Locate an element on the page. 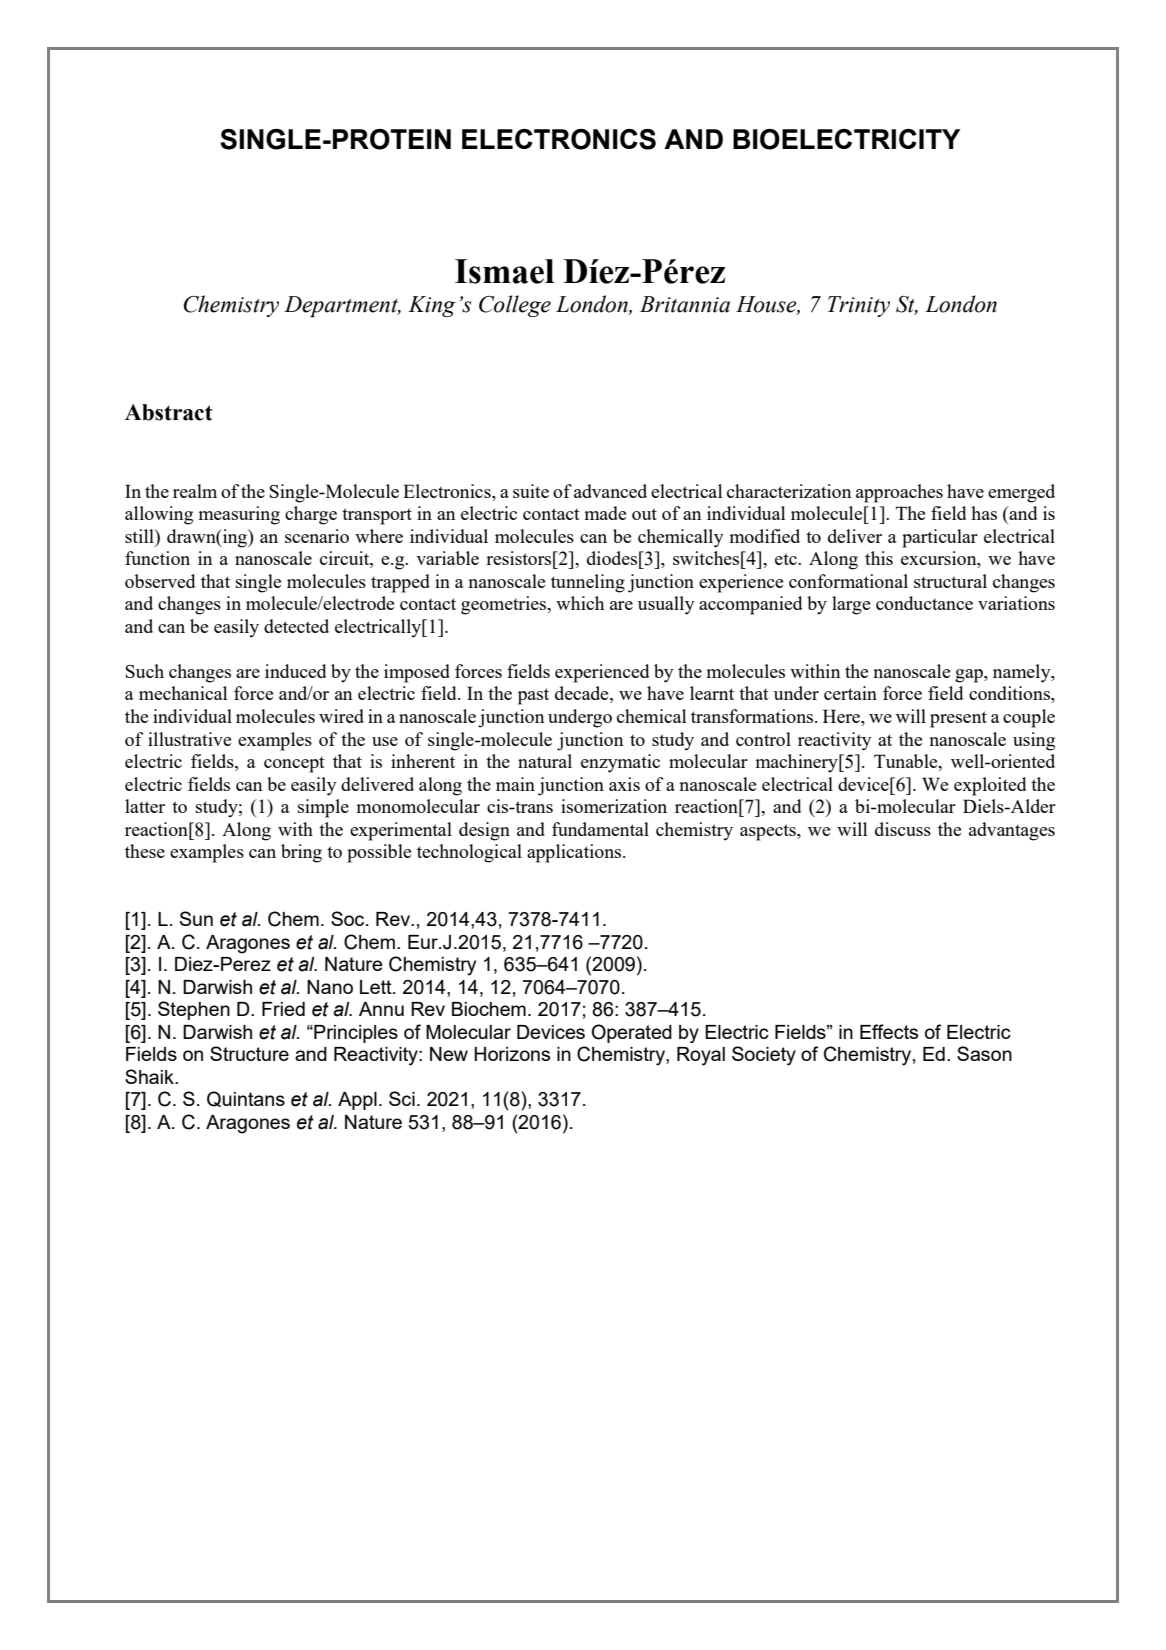 The image size is (1166, 1650). Structure is located at coordinates (249, 1053).
